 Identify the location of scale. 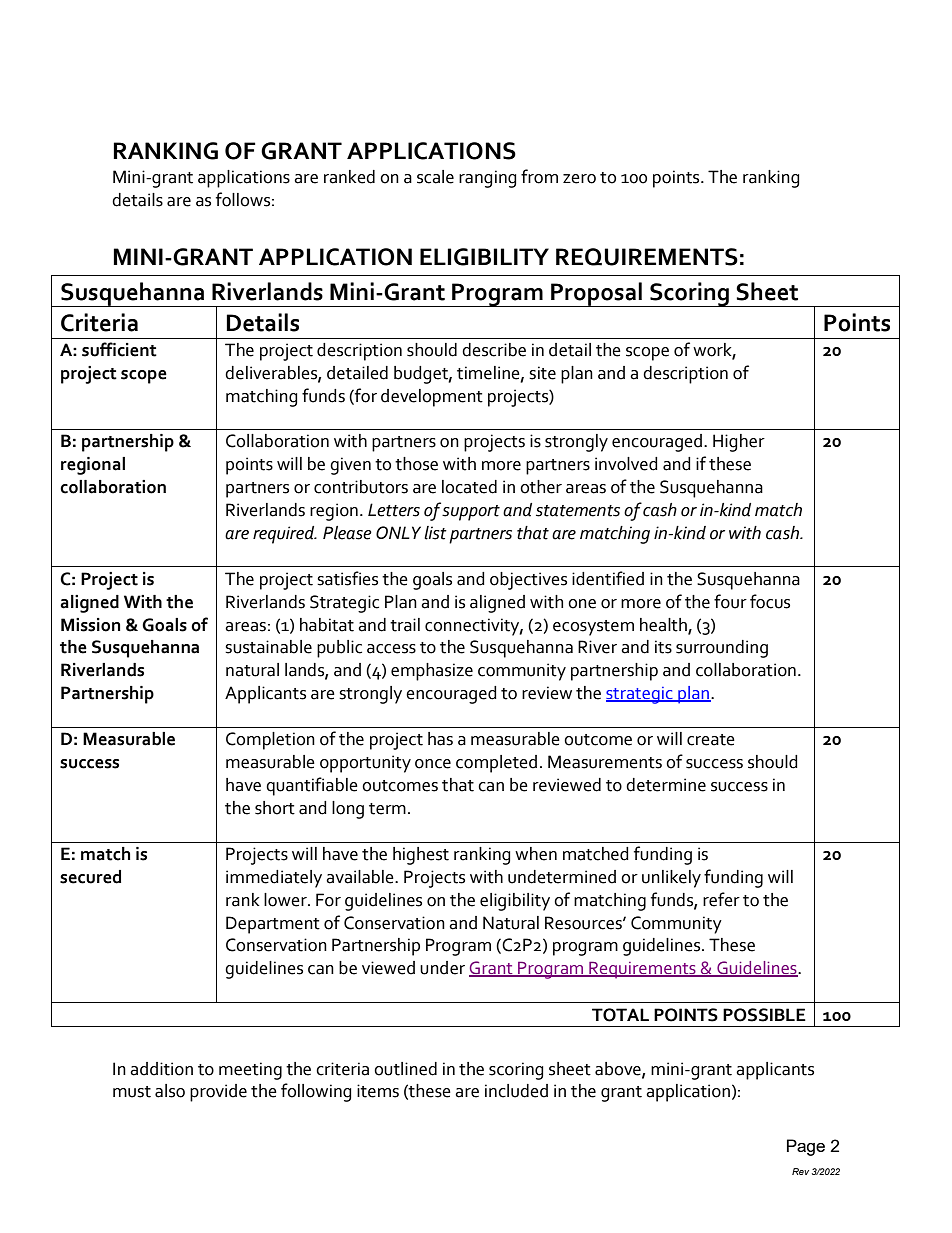
(435, 177).
